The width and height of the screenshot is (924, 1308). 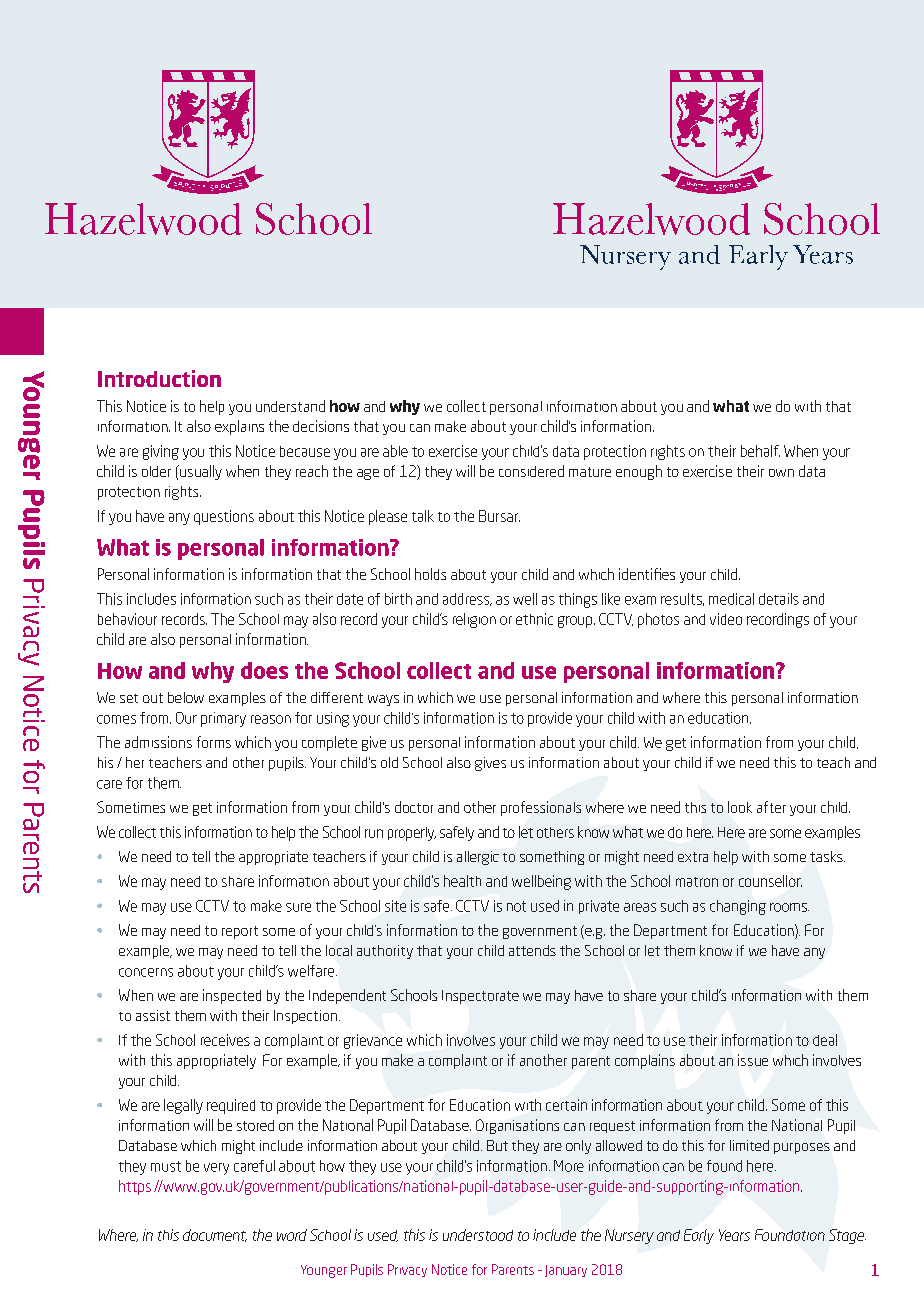 What do you see at coordinates (186, 697) in the screenshot?
I see `below` at bounding box center [186, 697].
